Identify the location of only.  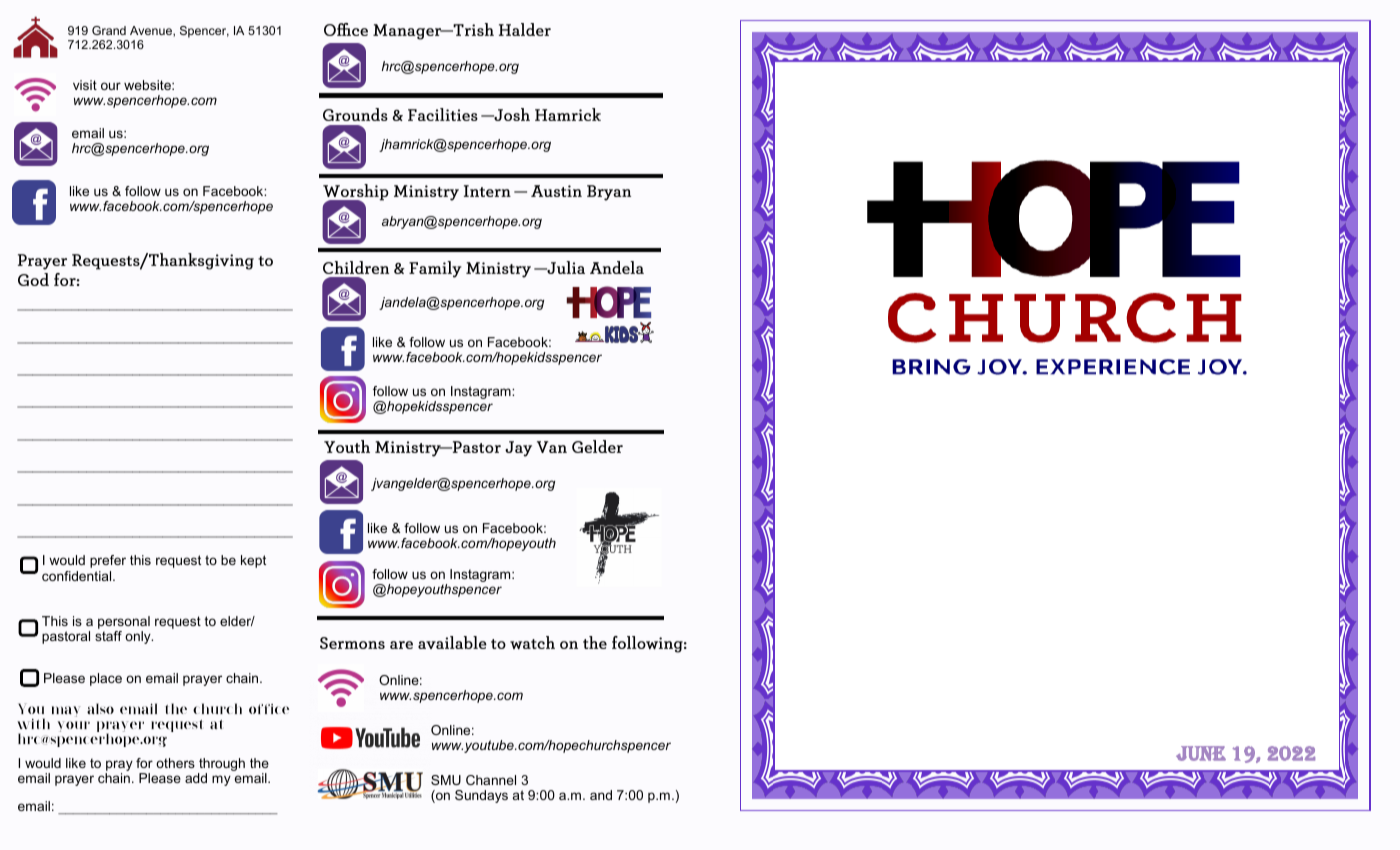
(139, 637).
